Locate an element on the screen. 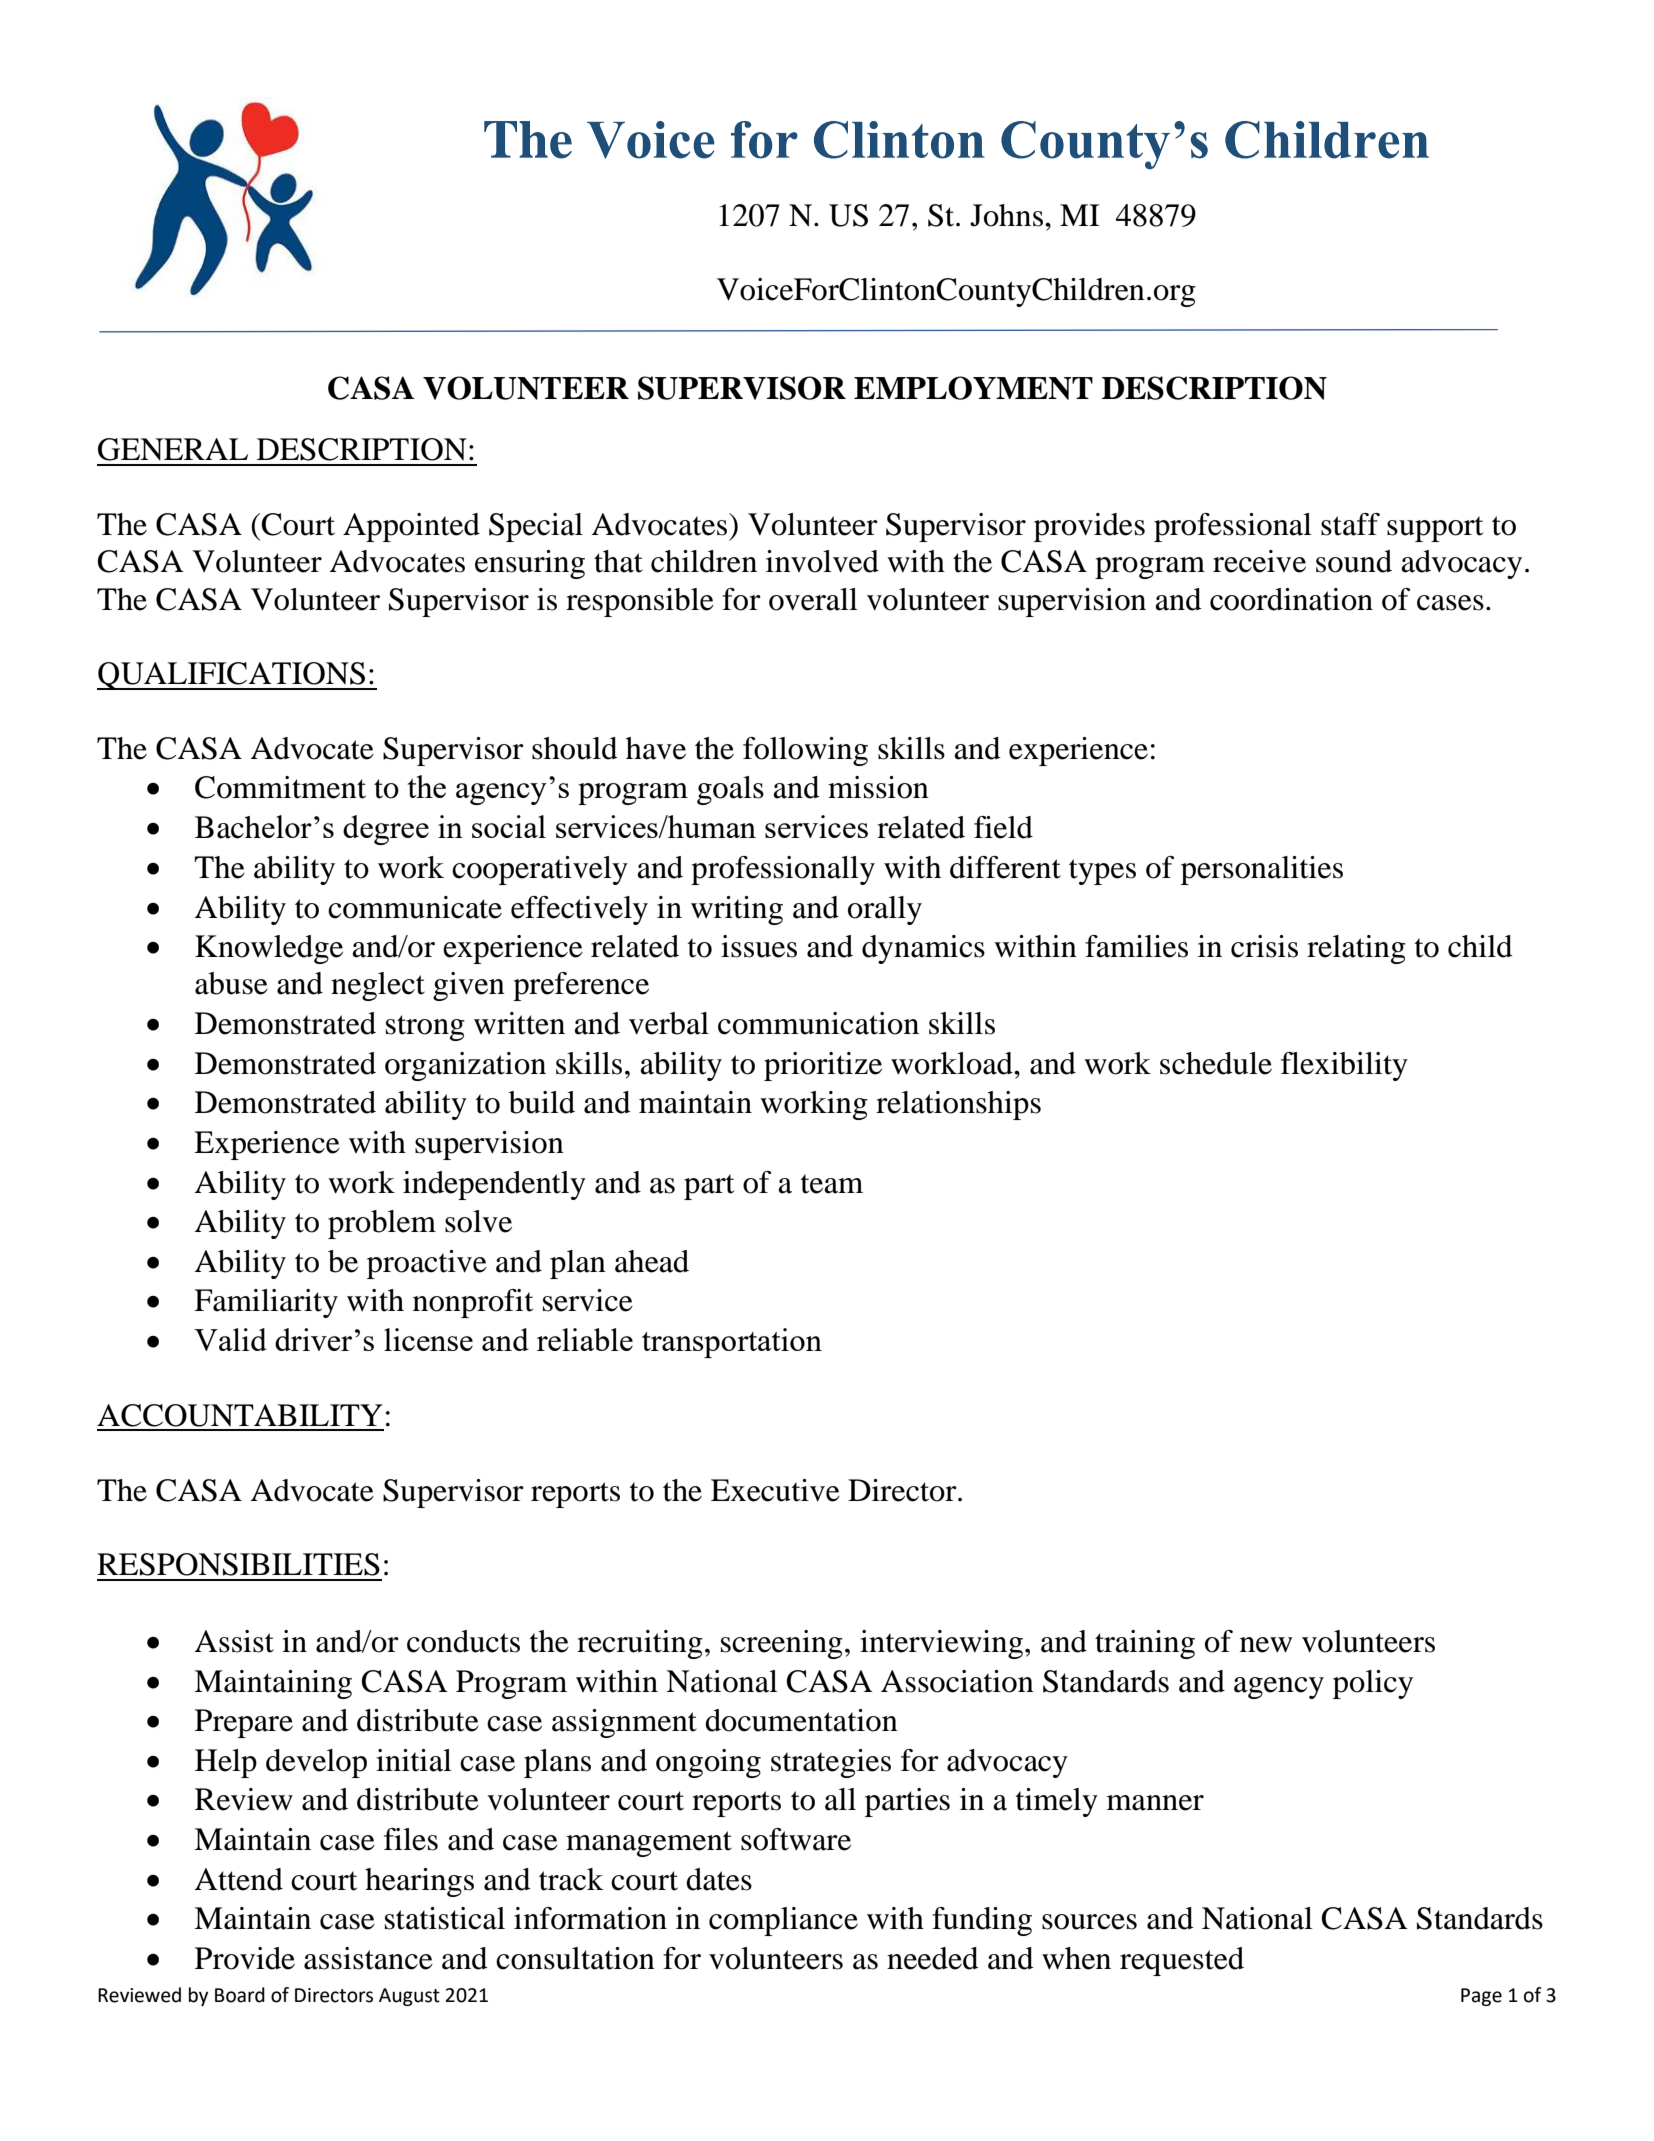 This screenshot has height=2141, width=1654. flexibility is located at coordinates (1344, 1066).
